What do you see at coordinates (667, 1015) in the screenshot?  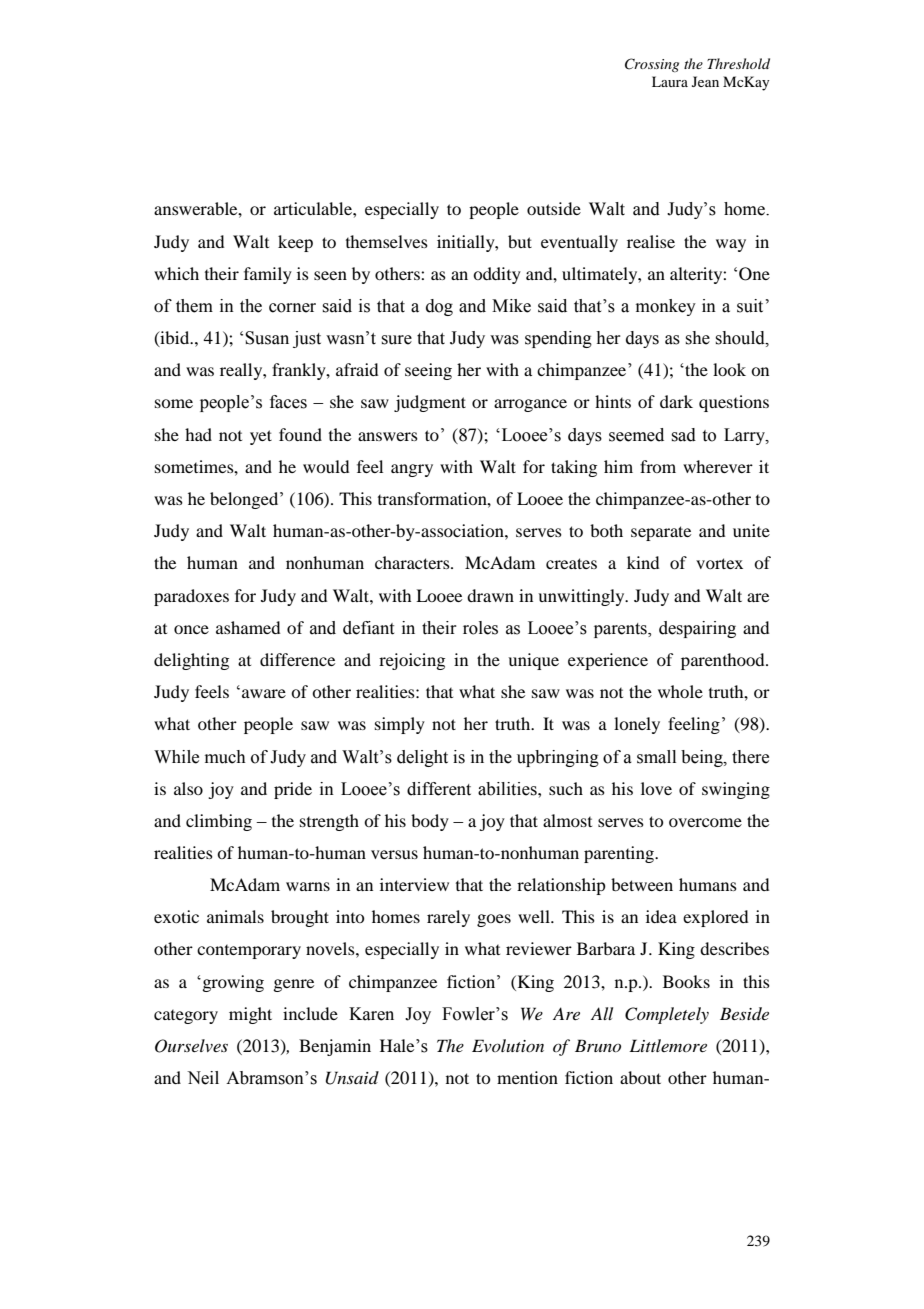 I see `Completely` at bounding box center [667, 1015].
